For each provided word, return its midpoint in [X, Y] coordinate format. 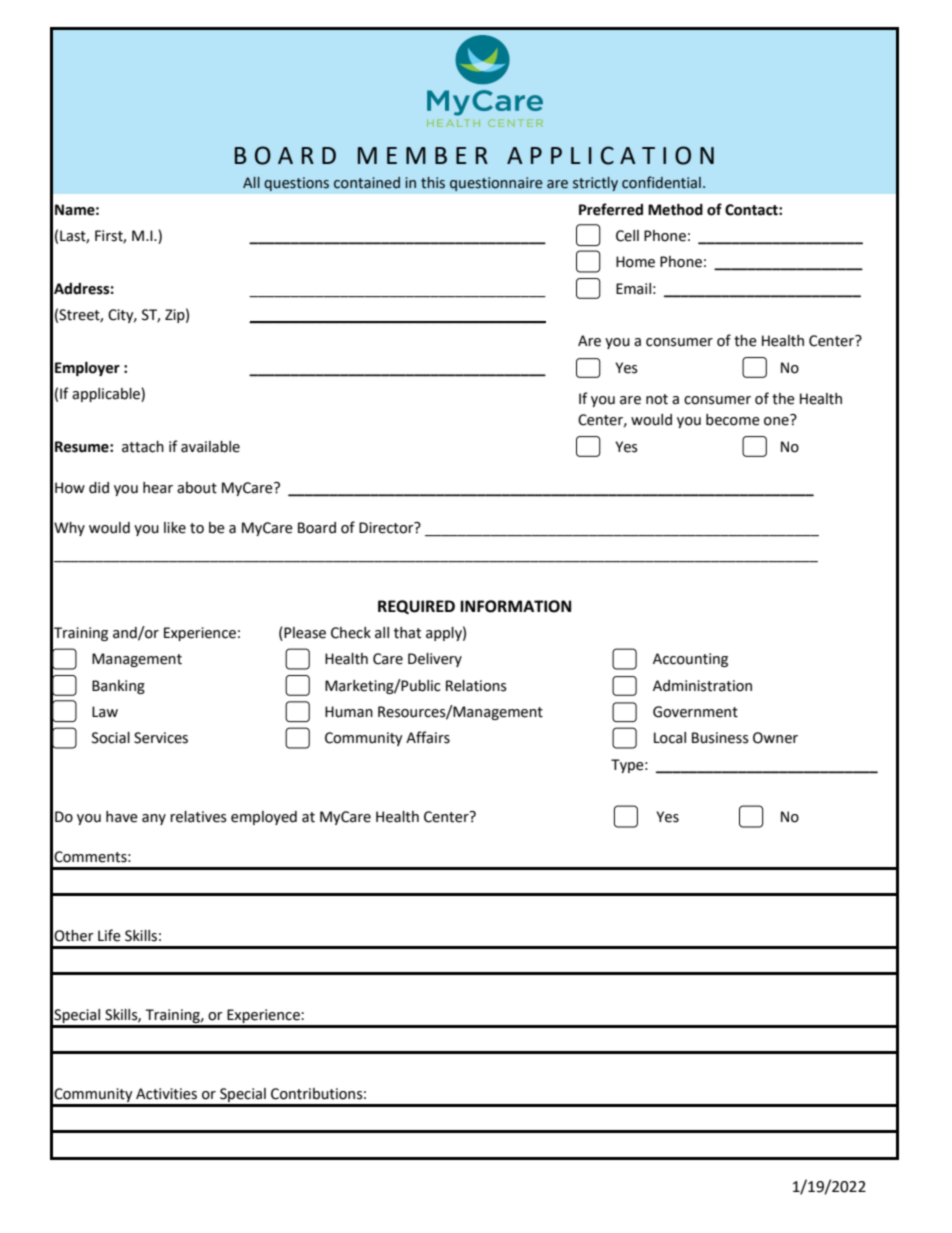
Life [109, 935]
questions [296, 184]
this [433, 183]
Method [675, 210]
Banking [118, 687]
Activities [166, 1094]
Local [670, 738]
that [407, 633]
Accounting [690, 660]
